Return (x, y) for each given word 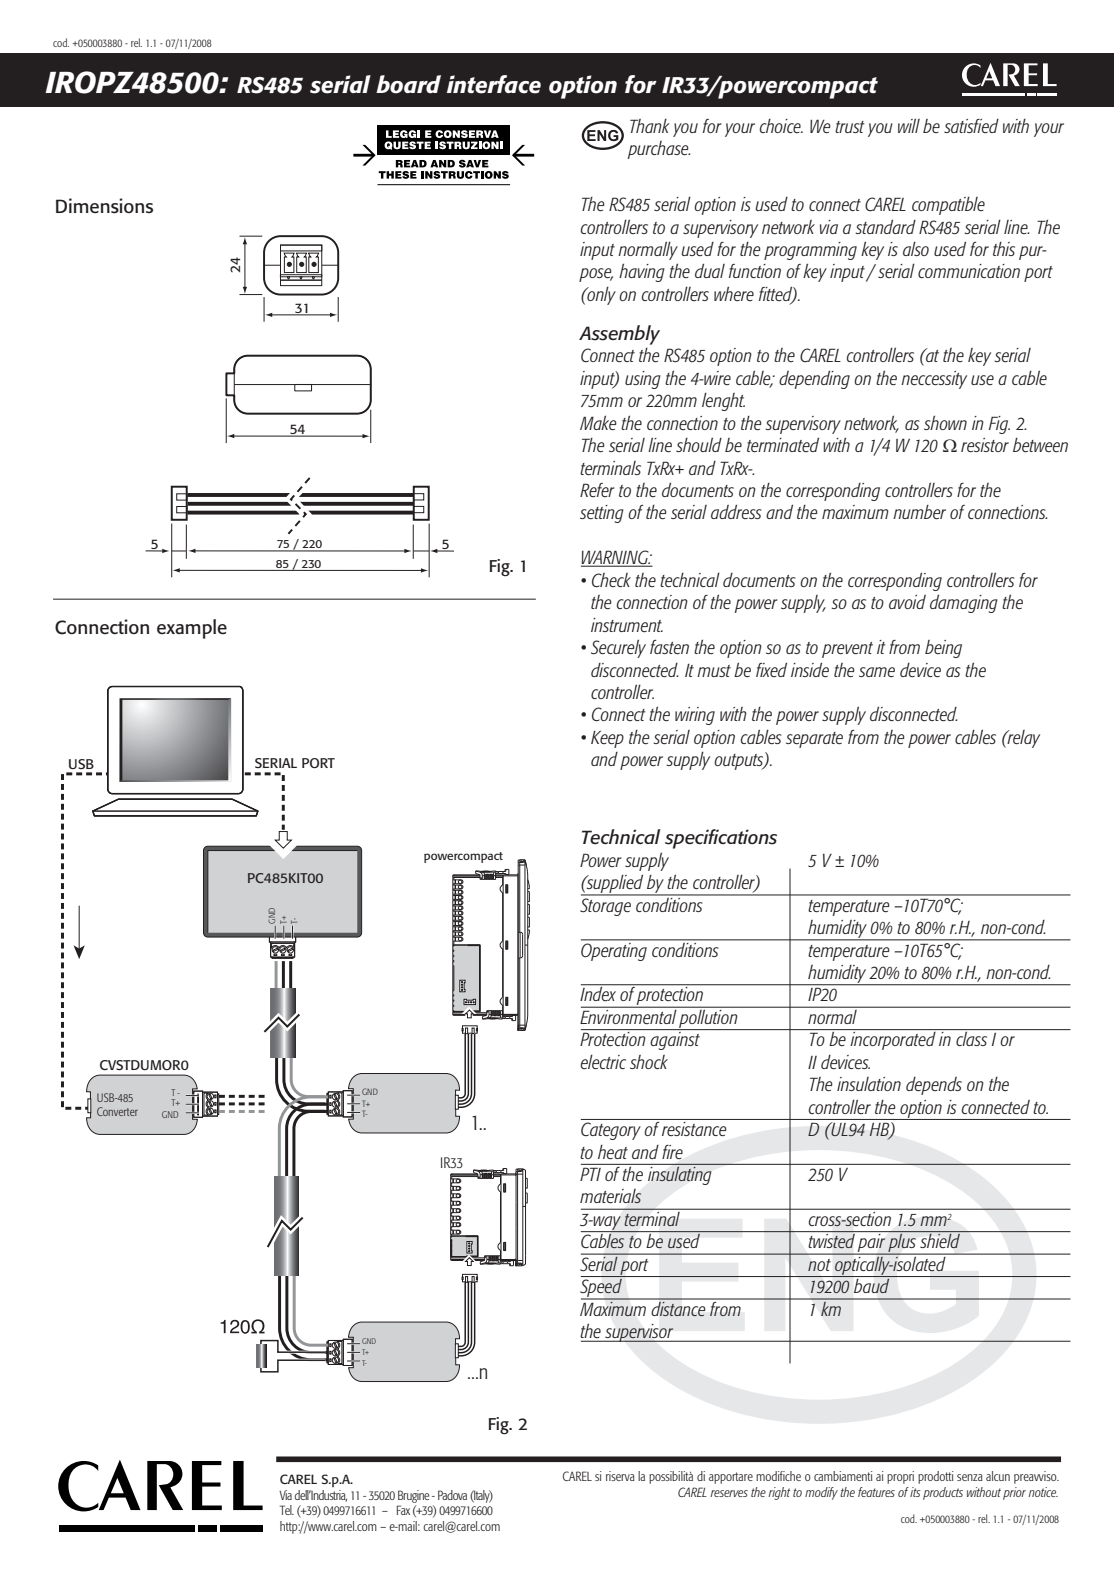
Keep (607, 739)
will (909, 125)
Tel (287, 1510)
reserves (729, 1493)
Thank (650, 126)
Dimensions (104, 206)
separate (814, 740)
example (192, 629)
